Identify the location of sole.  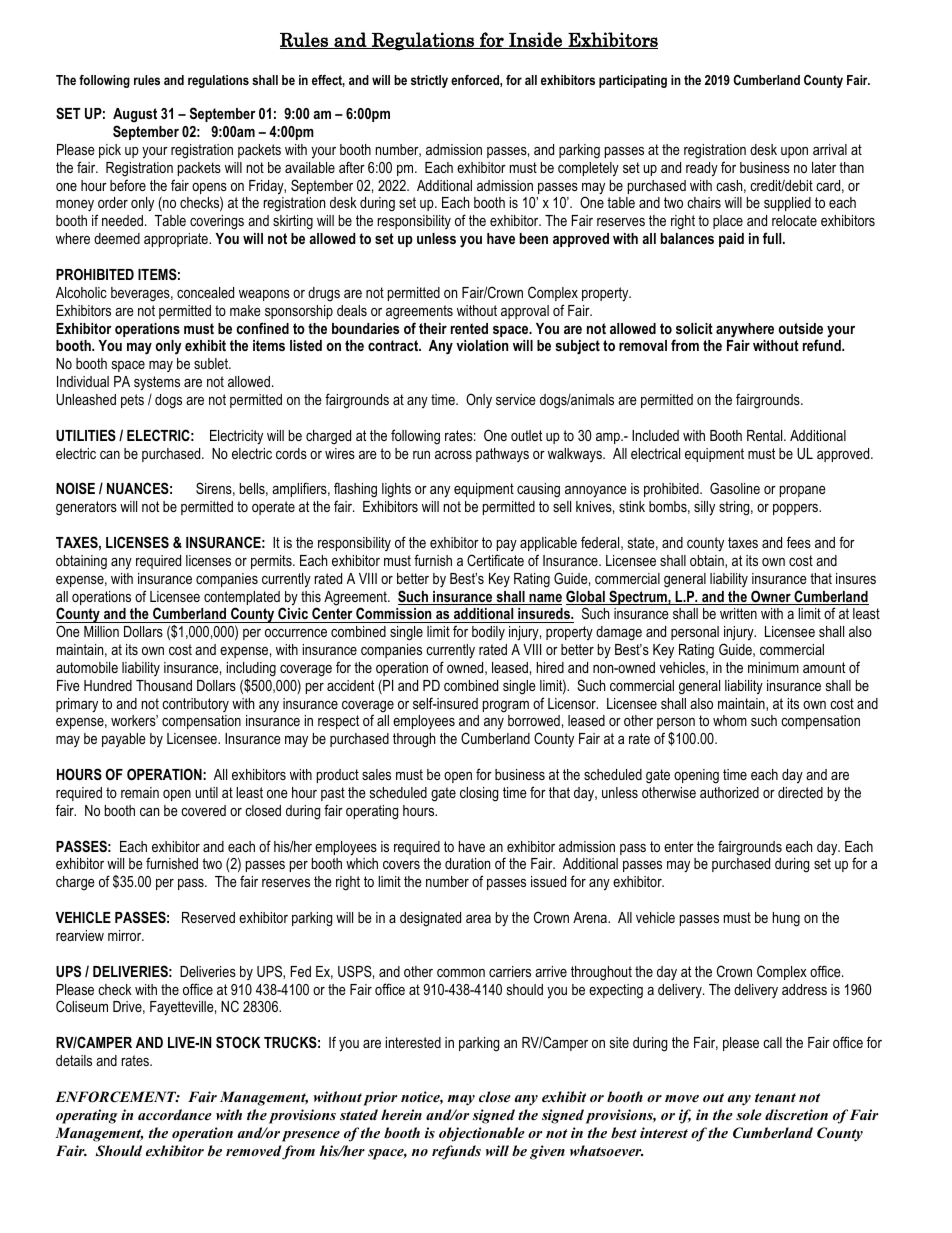
(749, 1114).
